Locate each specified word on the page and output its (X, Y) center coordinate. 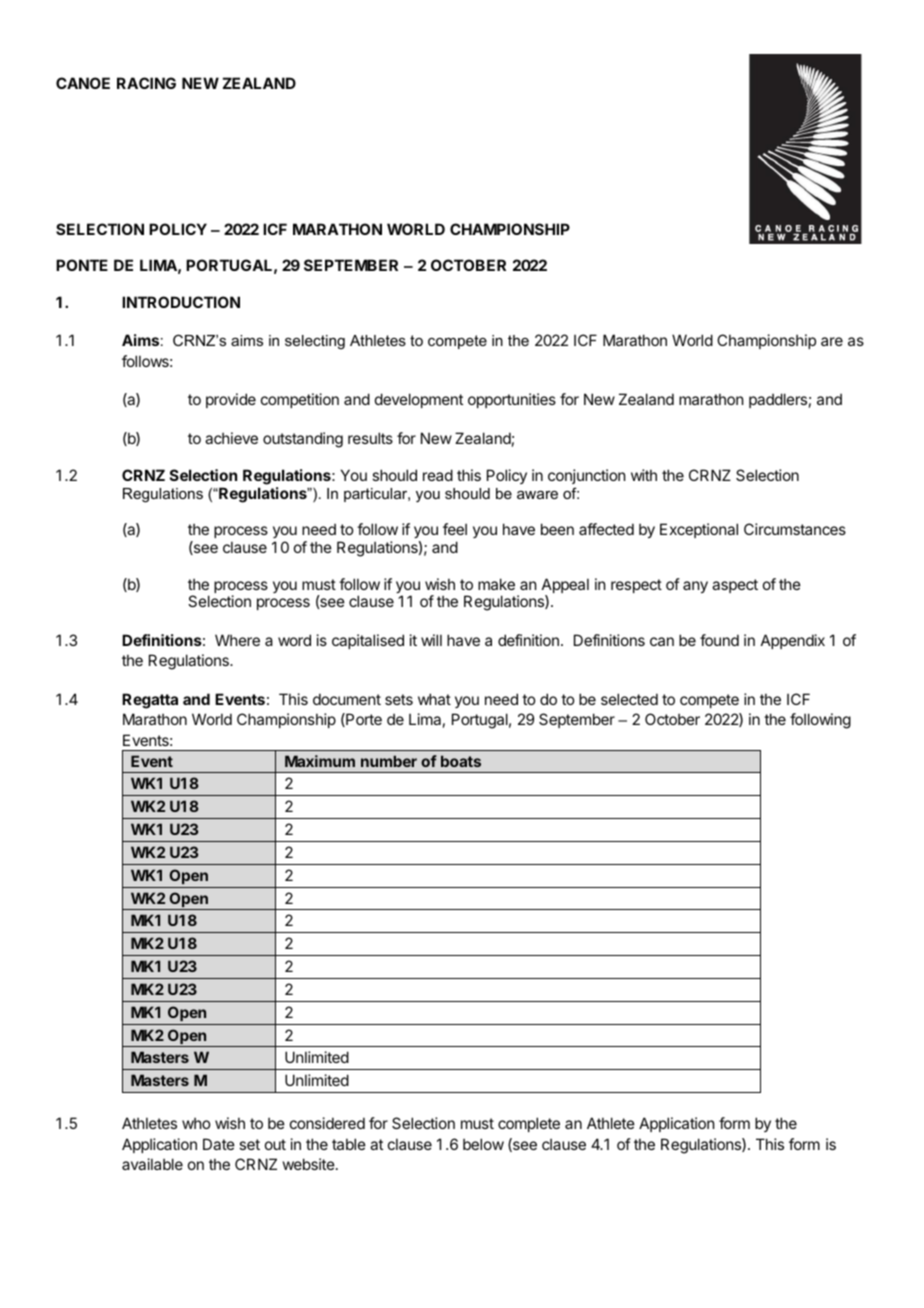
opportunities (512, 400)
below (483, 1144)
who (196, 1123)
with (644, 475)
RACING (146, 83)
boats (461, 761)
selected (629, 699)
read (438, 475)
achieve (231, 438)
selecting (315, 342)
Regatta (150, 701)
